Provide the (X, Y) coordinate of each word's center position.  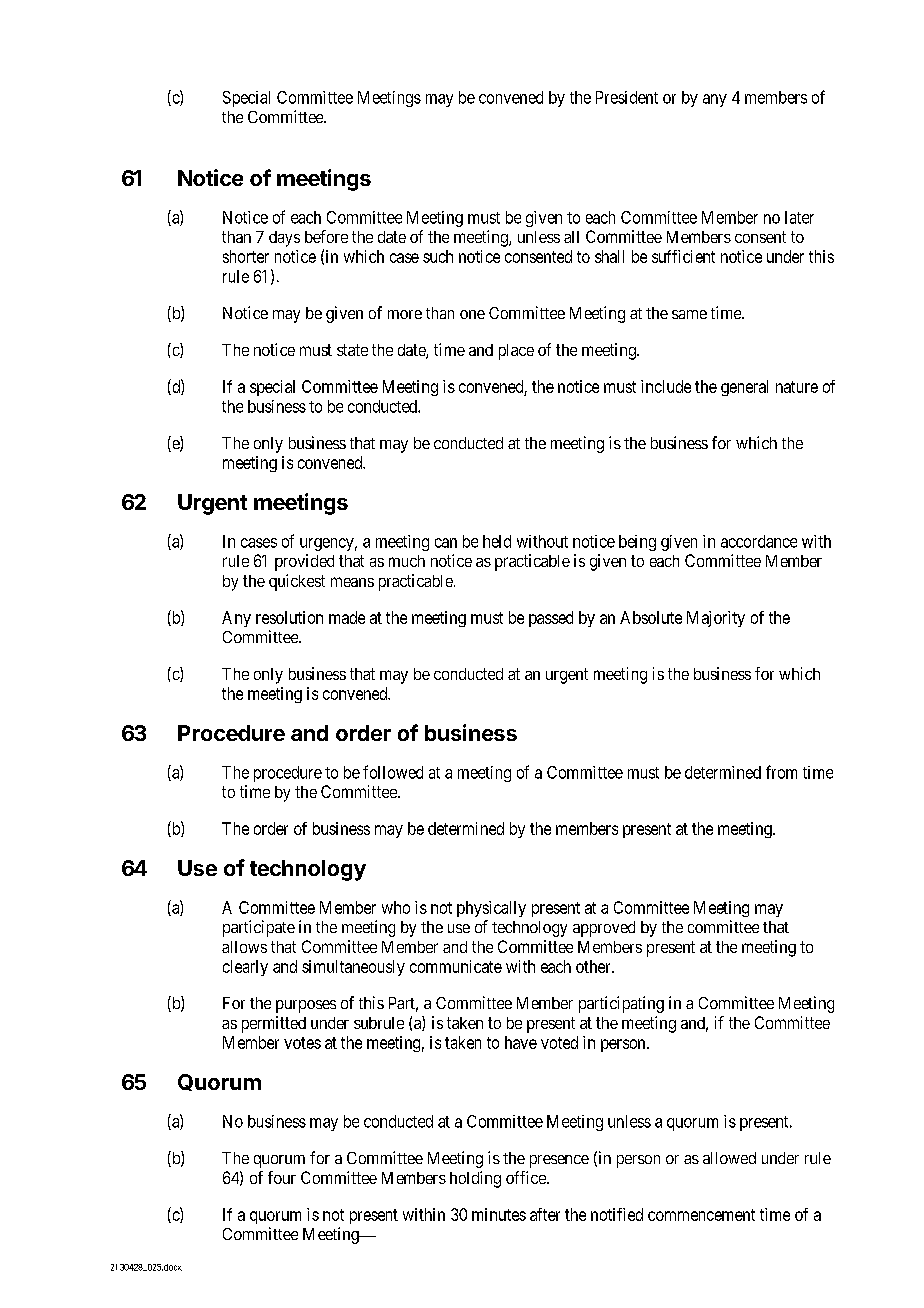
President (627, 97)
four (282, 1177)
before (326, 236)
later (799, 217)
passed (551, 619)
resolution (289, 617)
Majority (716, 619)
